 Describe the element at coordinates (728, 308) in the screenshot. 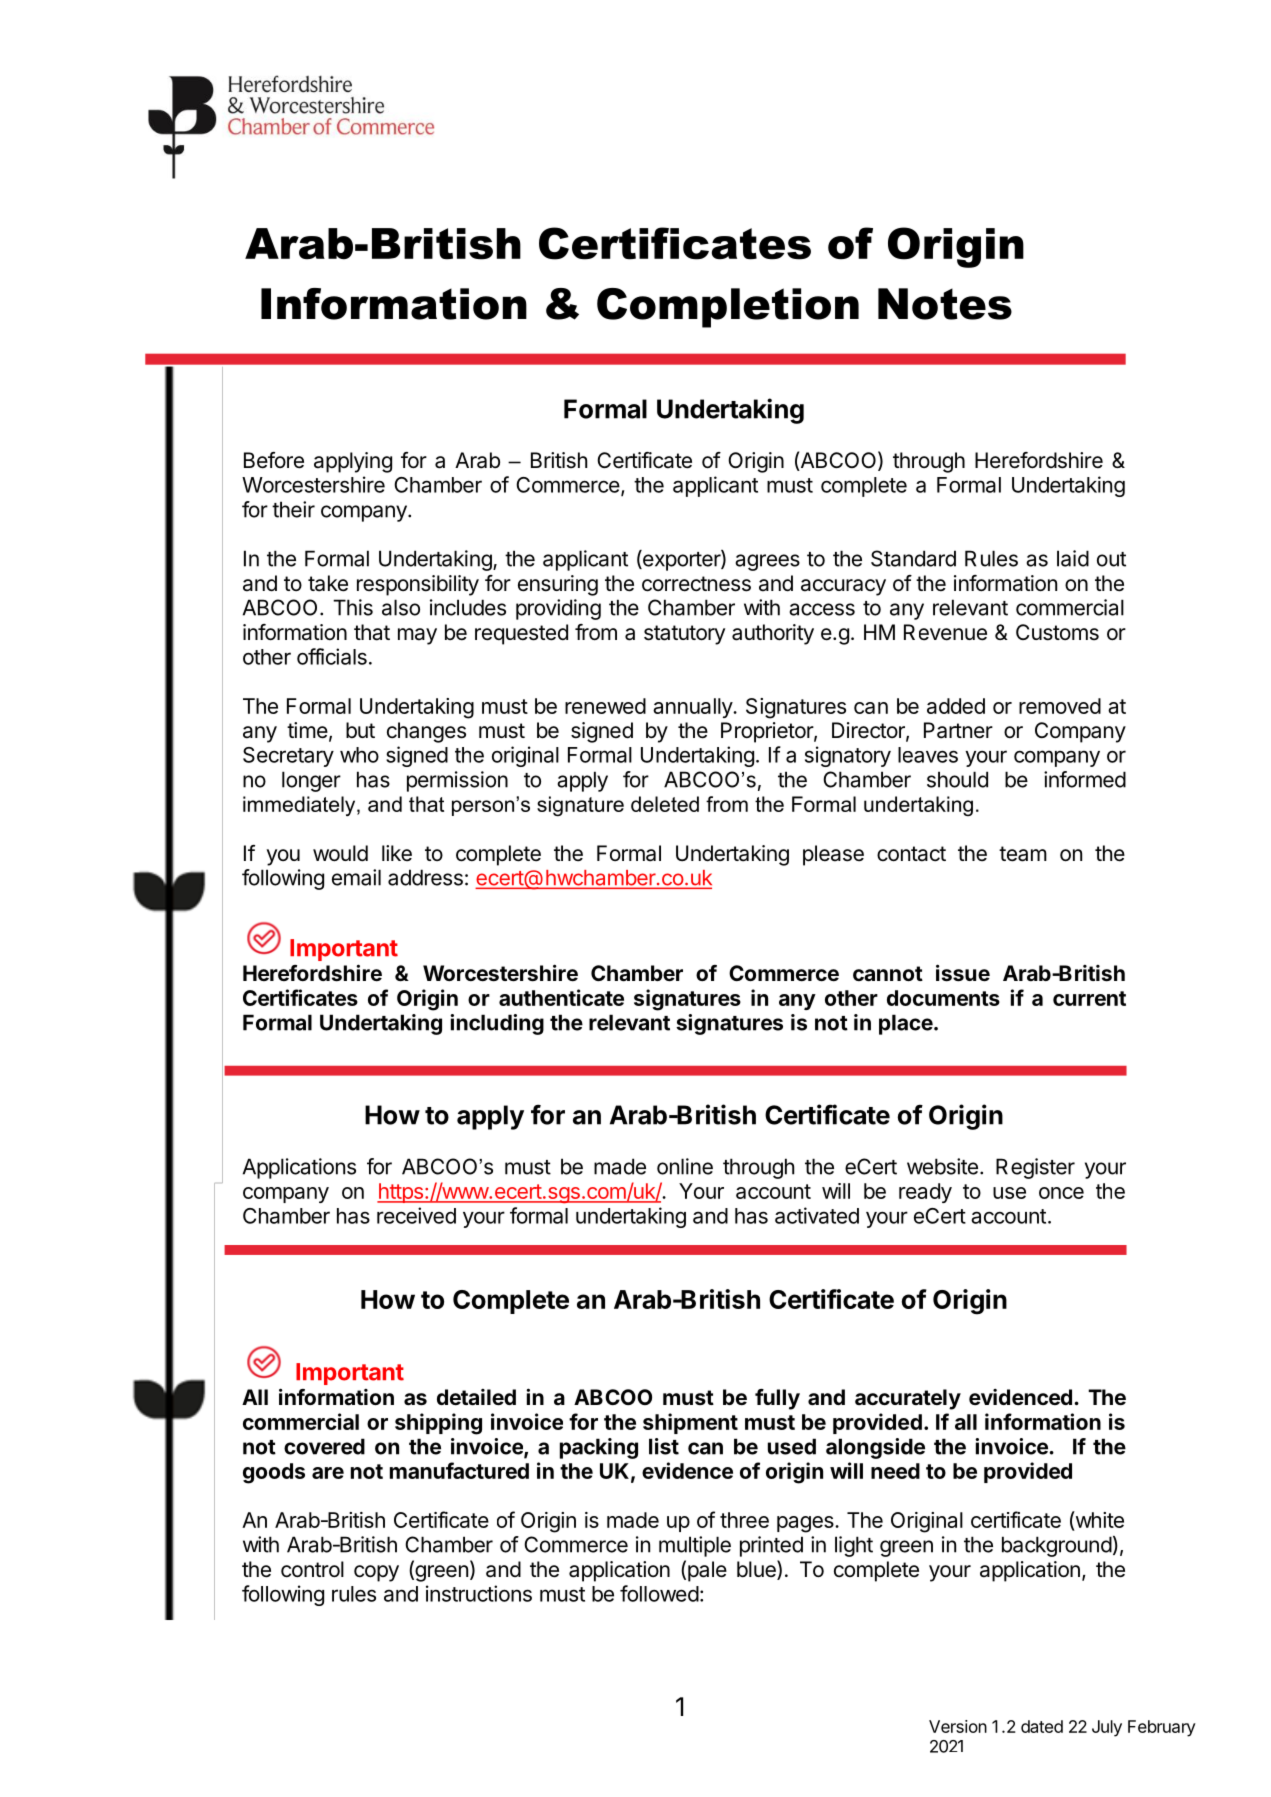

I see `Completion` at that location.
